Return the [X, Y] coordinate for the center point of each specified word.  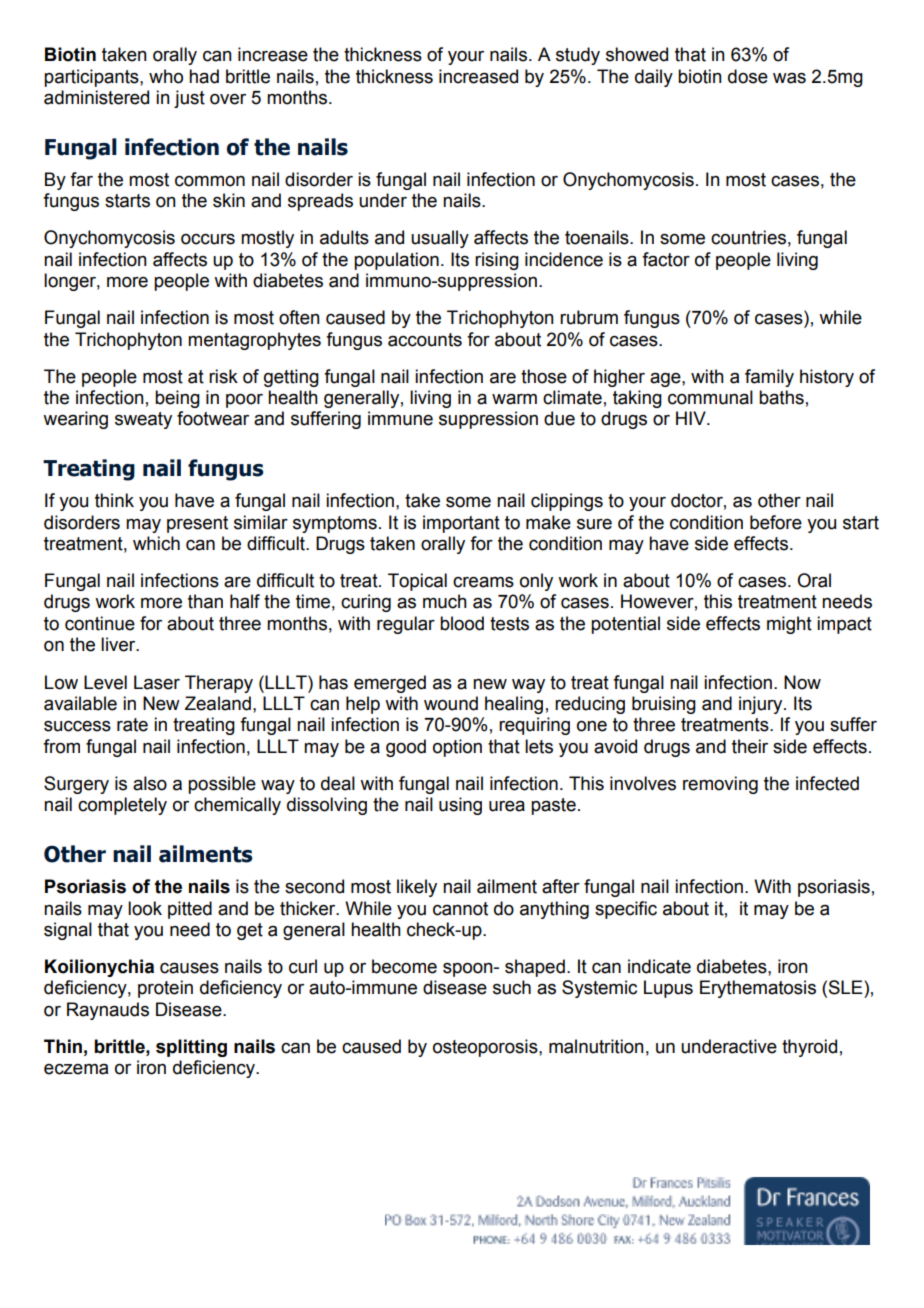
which [156, 543]
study [578, 56]
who [166, 76]
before [776, 522]
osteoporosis [486, 1048]
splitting [191, 1048]
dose [748, 76]
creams [483, 582]
